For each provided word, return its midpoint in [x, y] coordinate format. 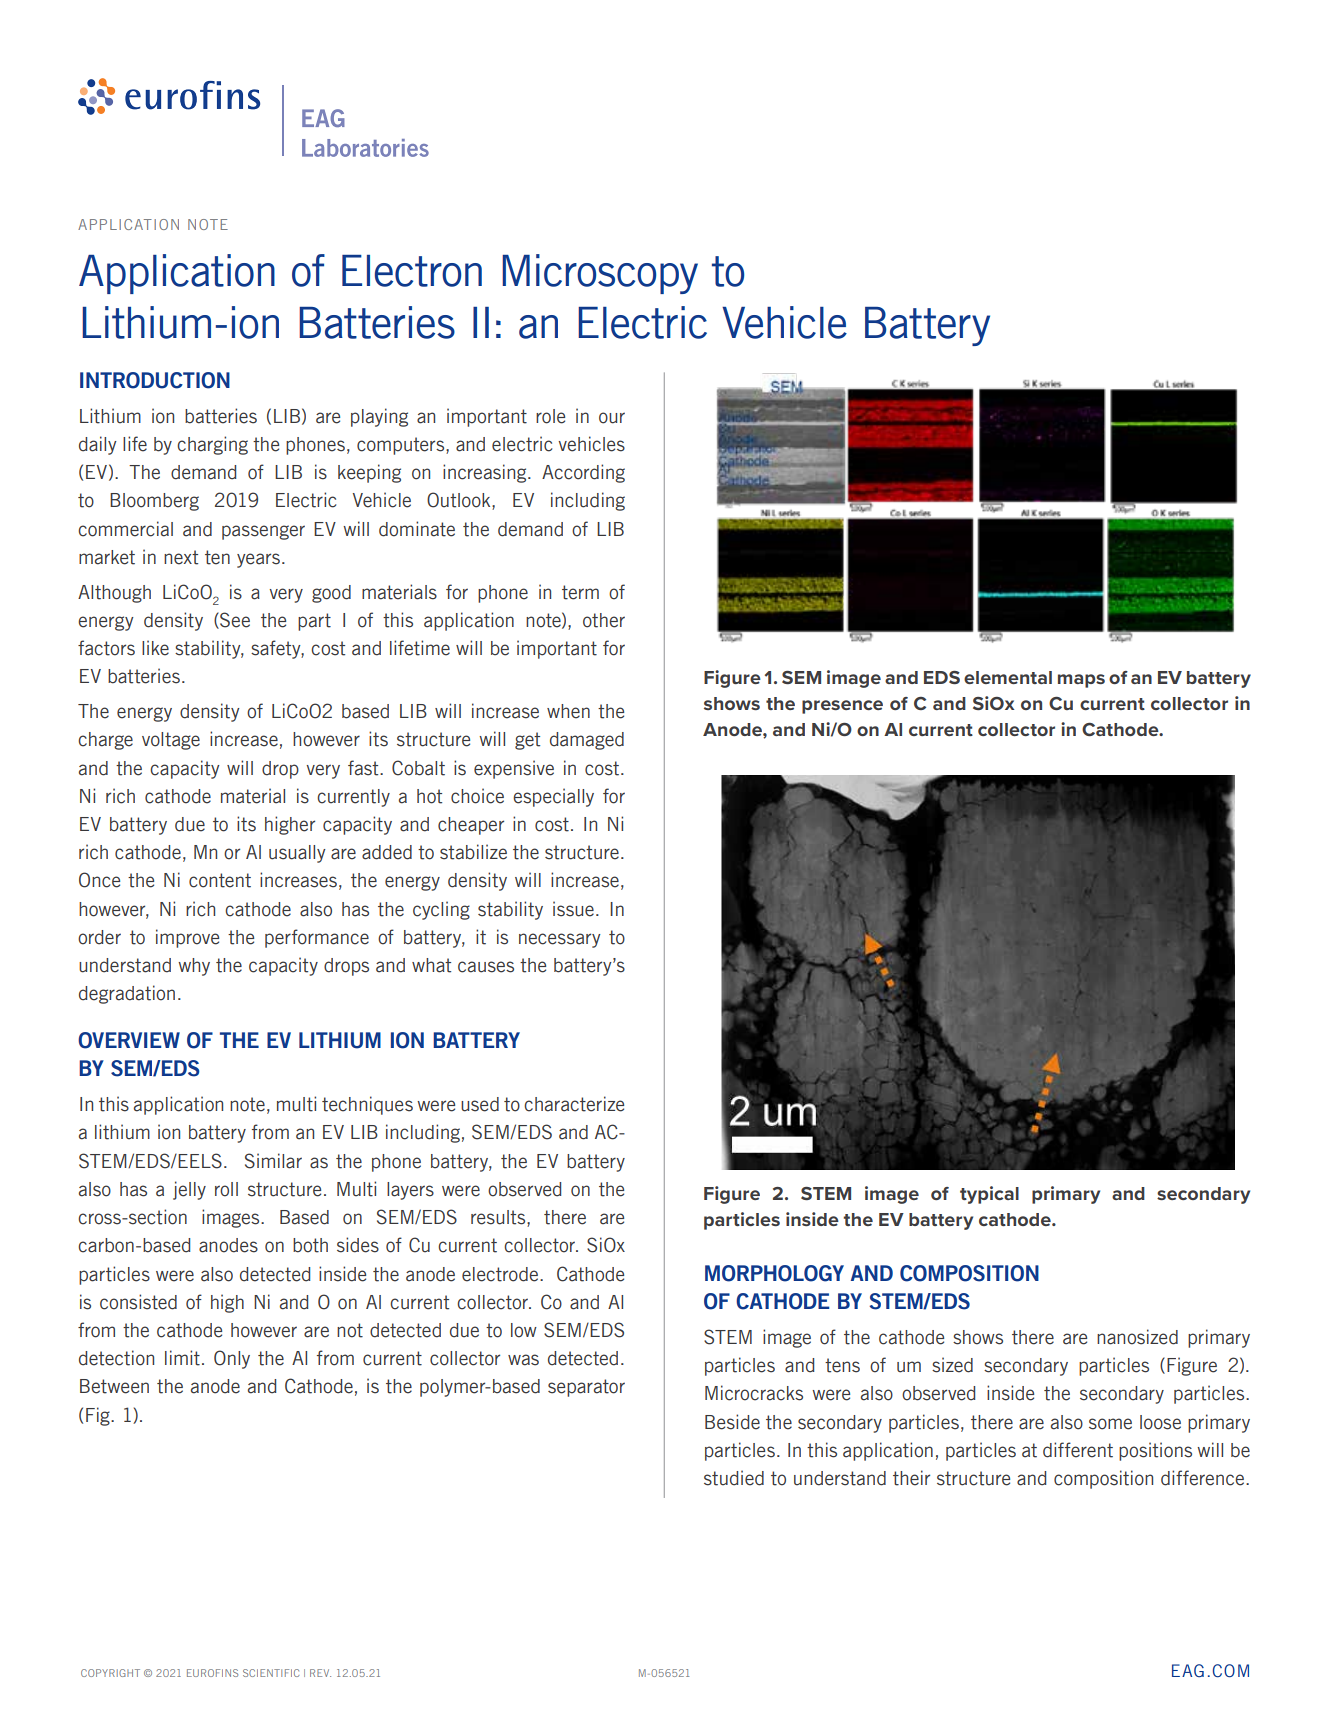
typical [989, 1195]
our [612, 418]
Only [232, 1359]
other [604, 620]
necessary [560, 940]
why [194, 967]
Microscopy [600, 274]
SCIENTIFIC [271, 1673]
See [234, 620]
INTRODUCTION [155, 380]
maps [1081, 681]
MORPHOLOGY [774, 1273]
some [1110, 1424]
